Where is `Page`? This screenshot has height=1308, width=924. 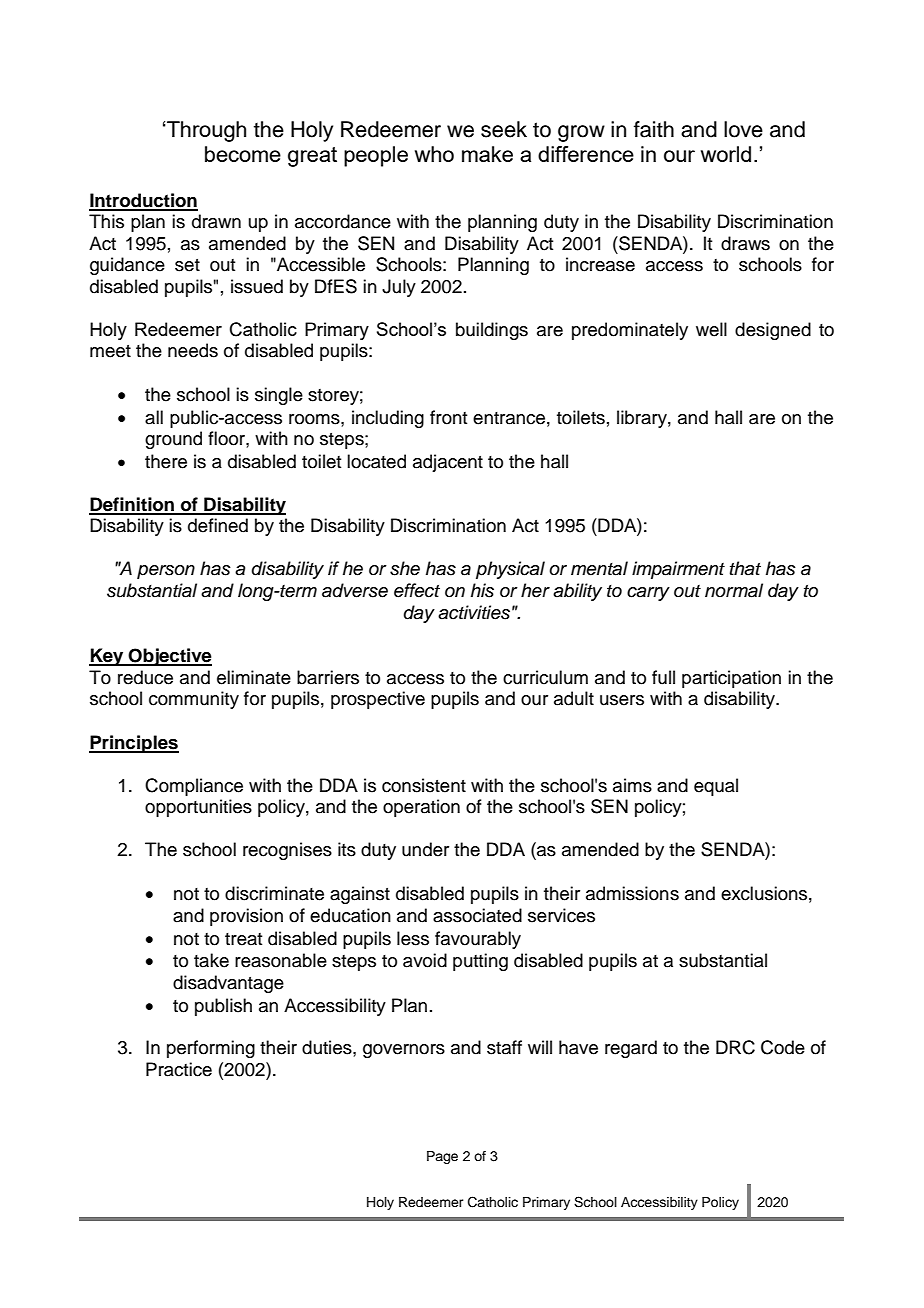
Page is located at coordinates (442, 1157).
